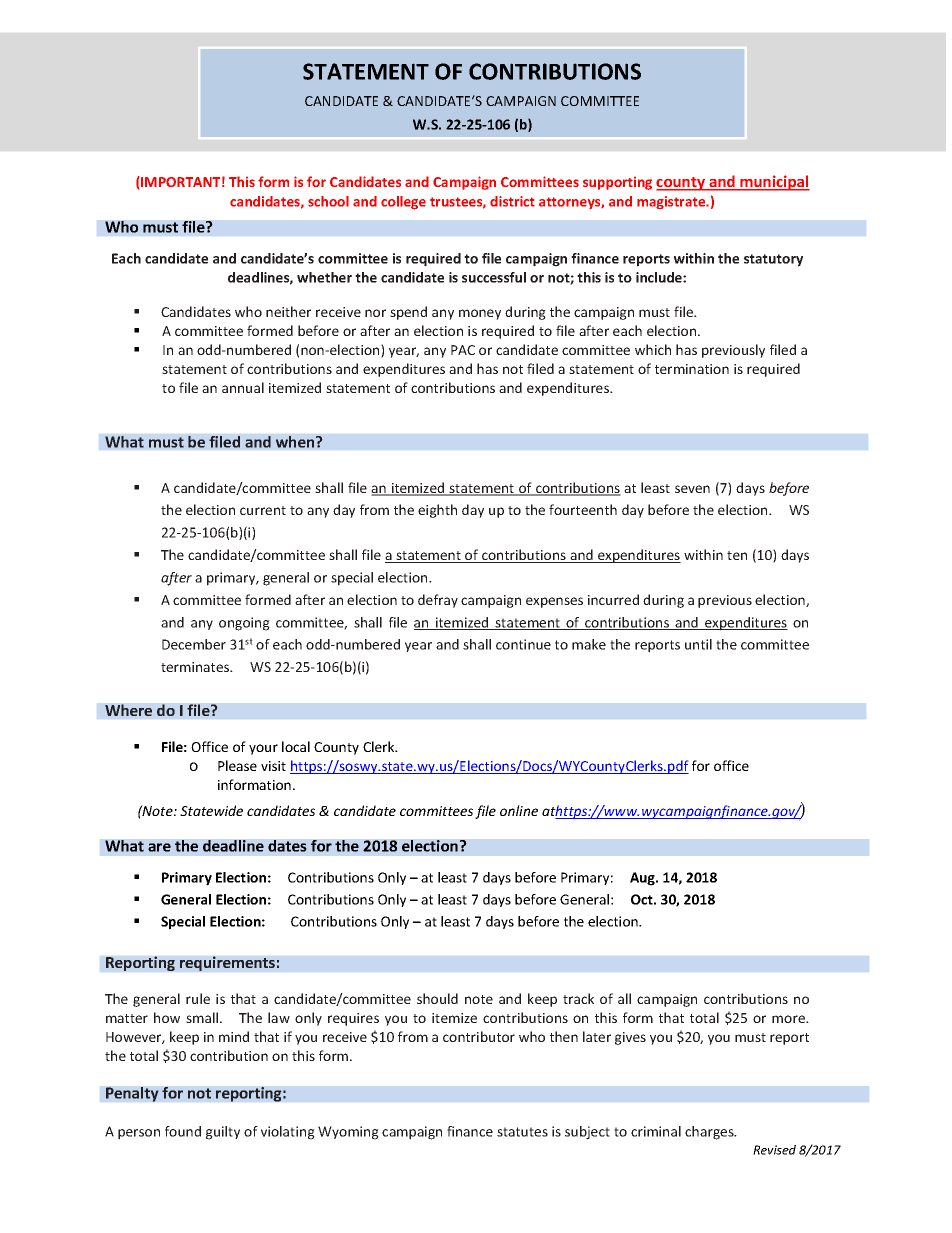 This screenshot has width=952, height=1233. Describe the element at coordinates (263, 510) in the screenshot. I see `current` at that location.
